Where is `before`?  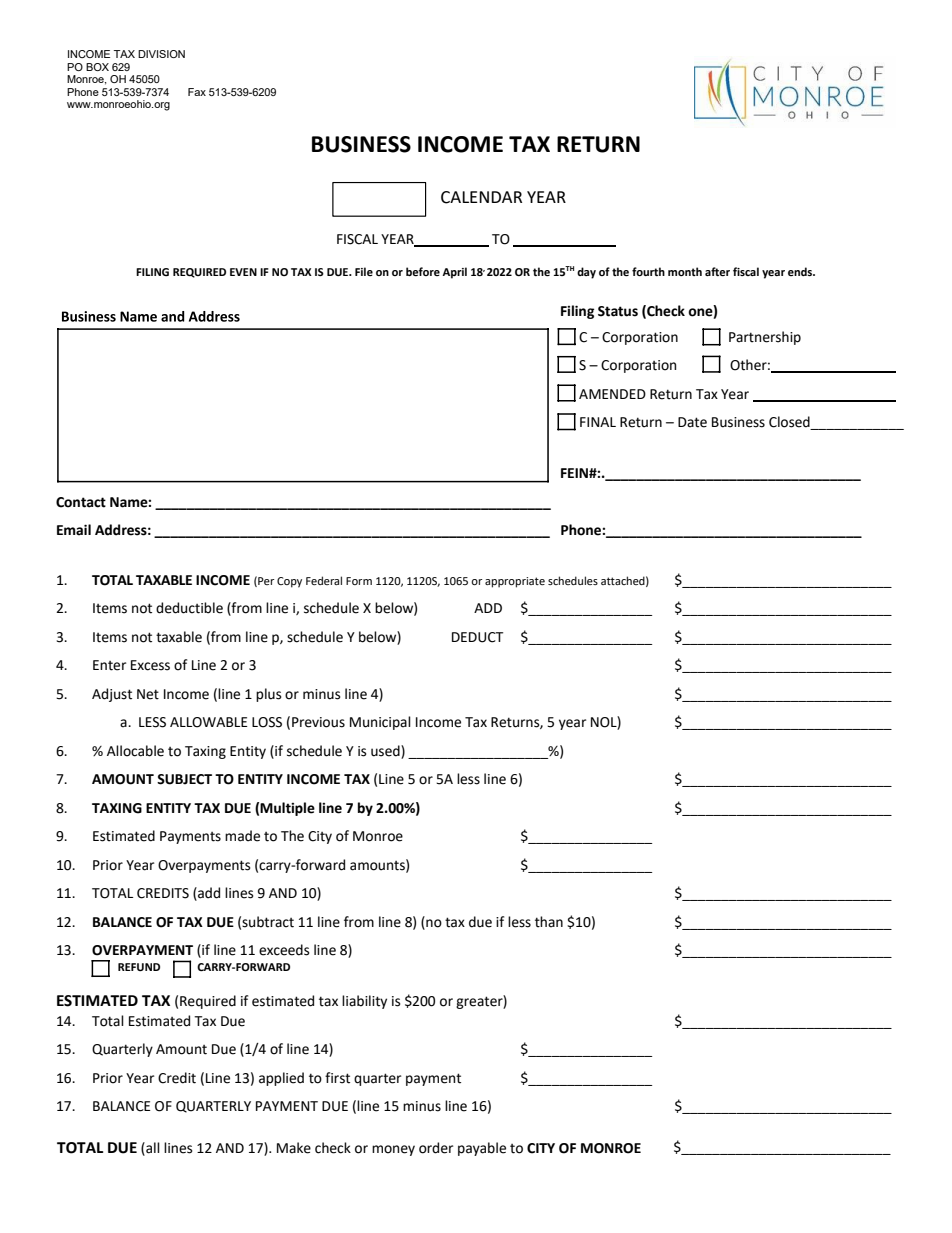
before is located at coordinates (423, 271).
